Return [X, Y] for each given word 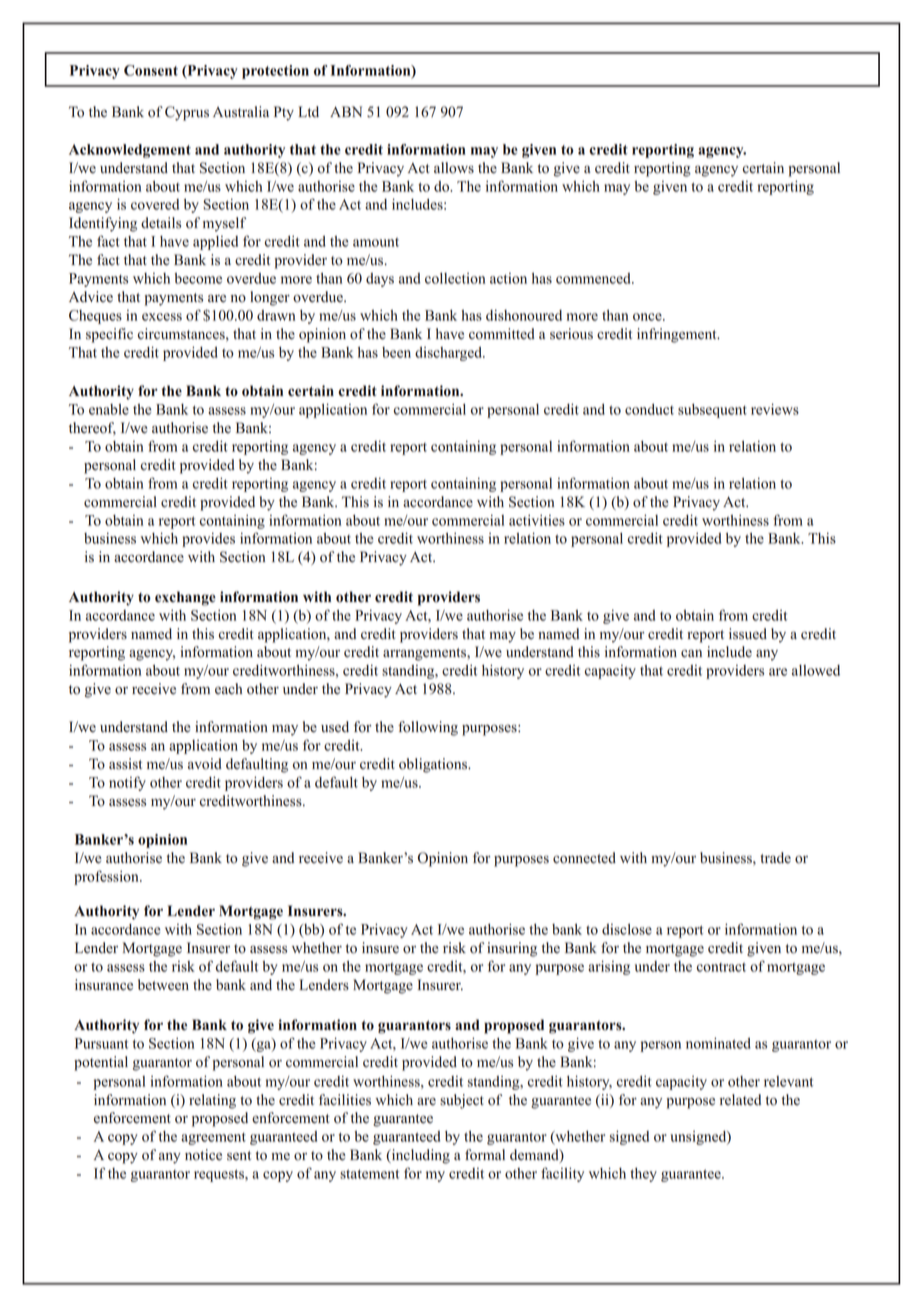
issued [748, 634]
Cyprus [187, 113]
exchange [185, 598]
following [428, 728]
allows [454, 168]
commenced [594, 278]
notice [203, 1155]
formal [485, 1155]
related [740, 1100]
